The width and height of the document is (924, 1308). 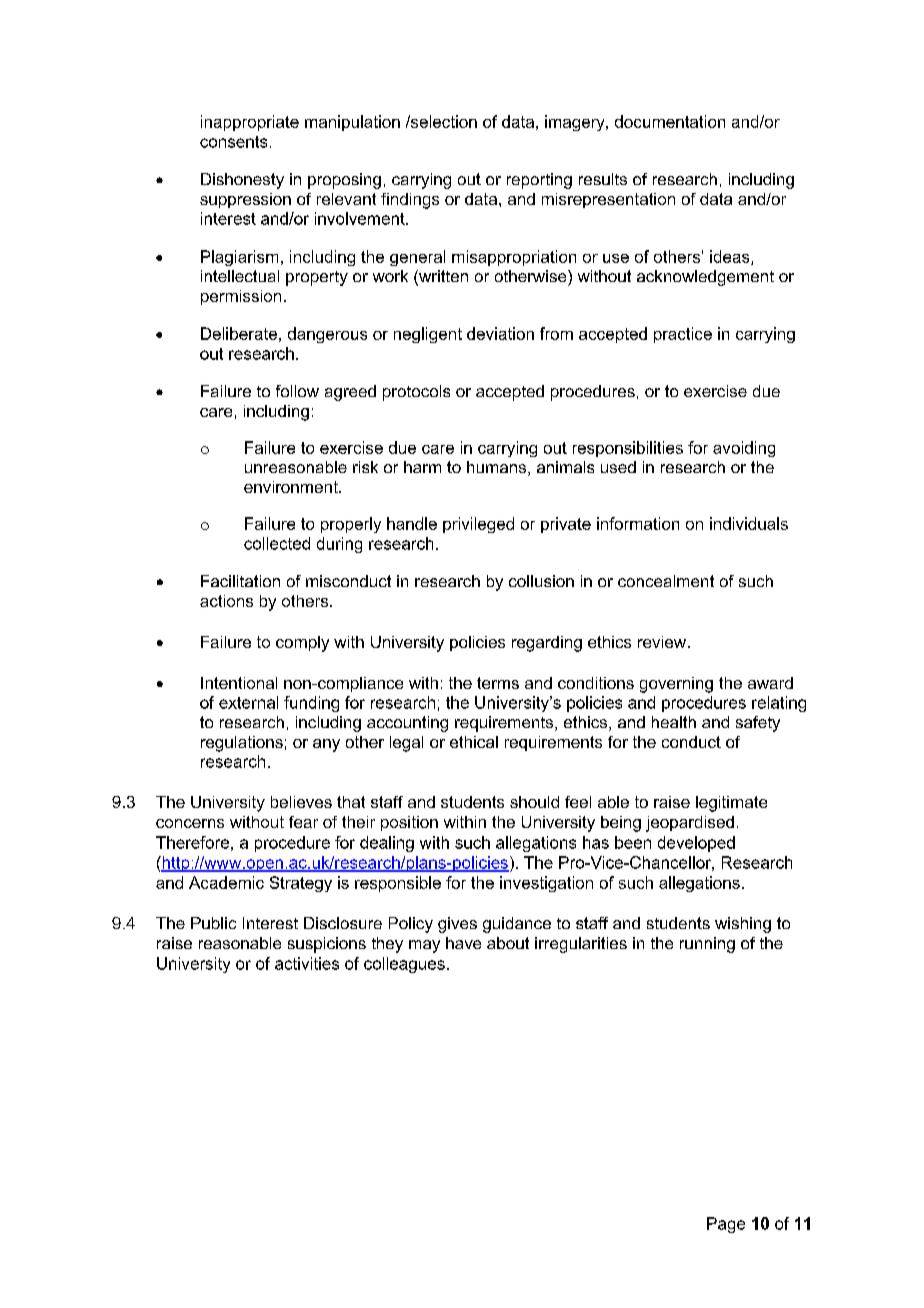 I want to click on running, so click(x=707, y=945).
